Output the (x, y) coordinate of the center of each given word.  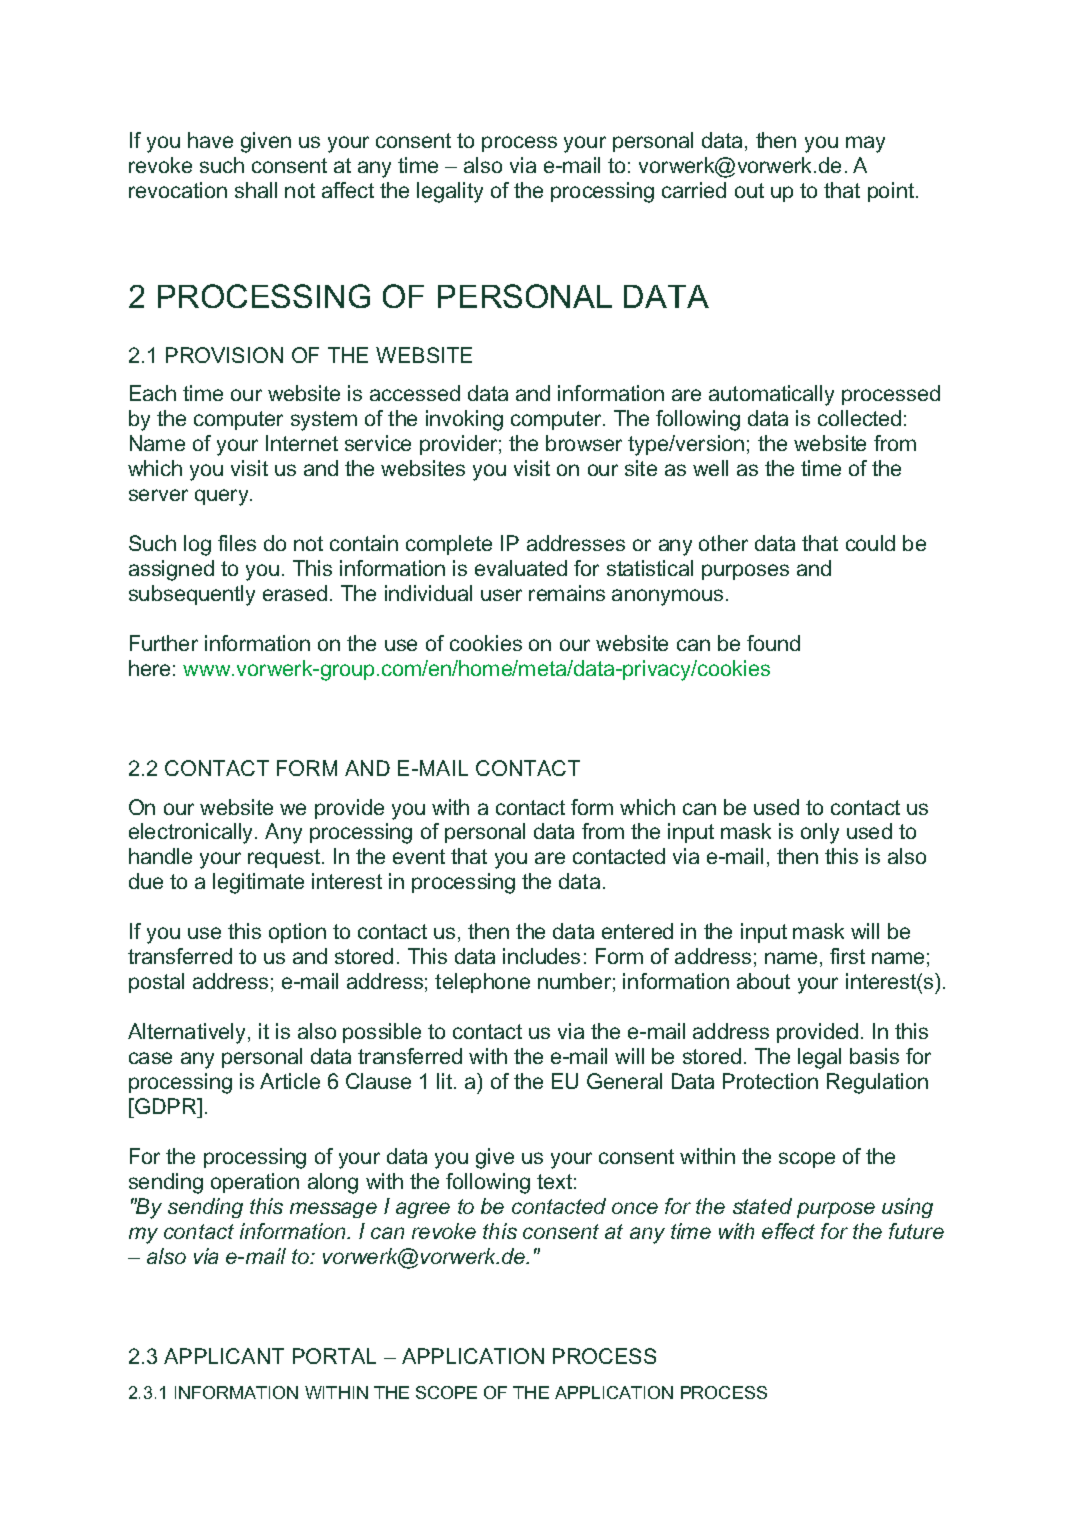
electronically (192, 833)
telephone (482, 983)
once (635, 1208)
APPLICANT (224, 1356)
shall (256, 190)
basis (874, 1056)
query (223, 497)
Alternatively (188, 1033)
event (419, 856)
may (865, 144)
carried (694, 190)
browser (584, 443)
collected (859, 418)
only (820, 833)
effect (788, 1231)
